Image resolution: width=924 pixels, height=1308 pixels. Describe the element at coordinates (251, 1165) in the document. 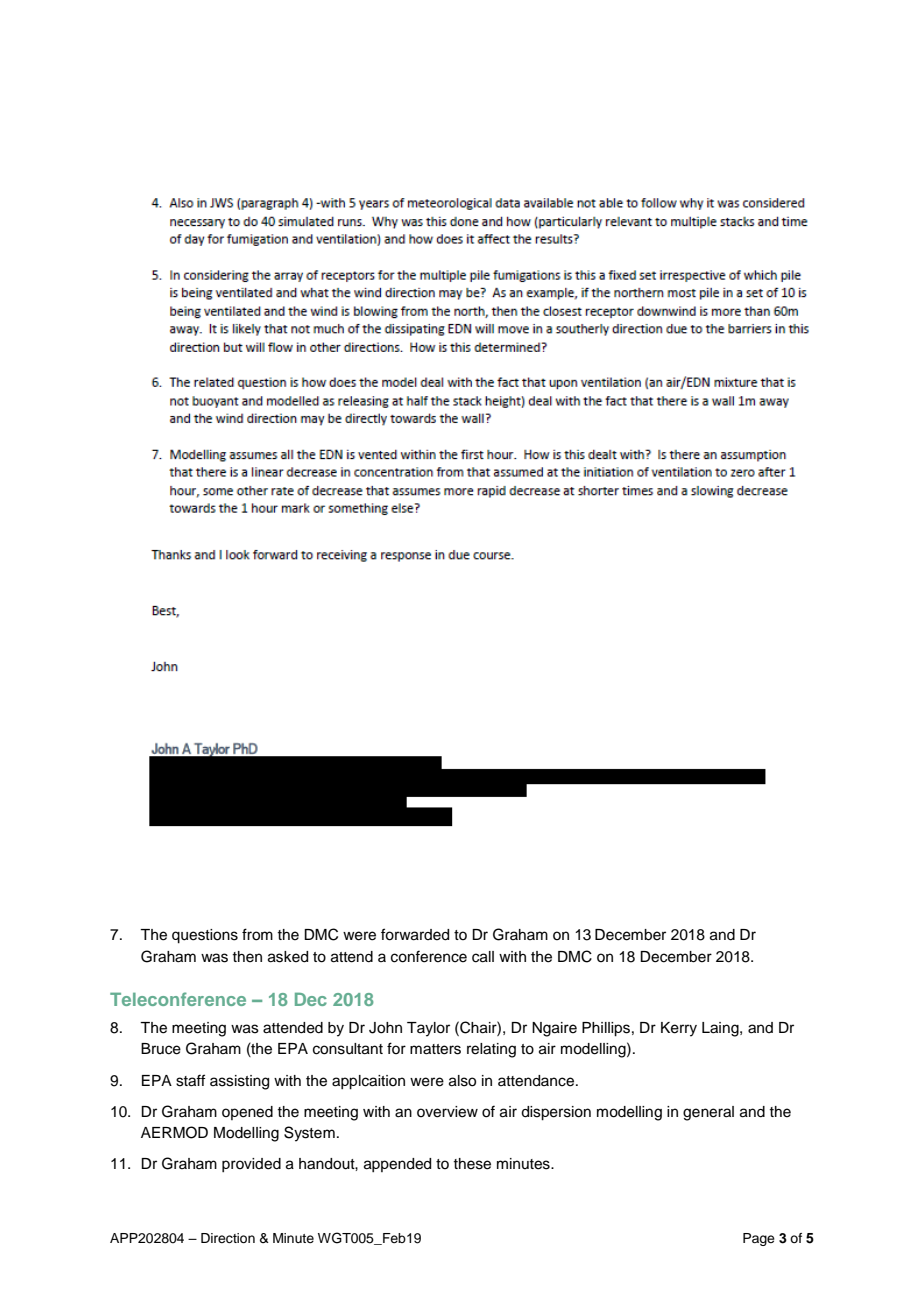

I see `provided` at that location.
